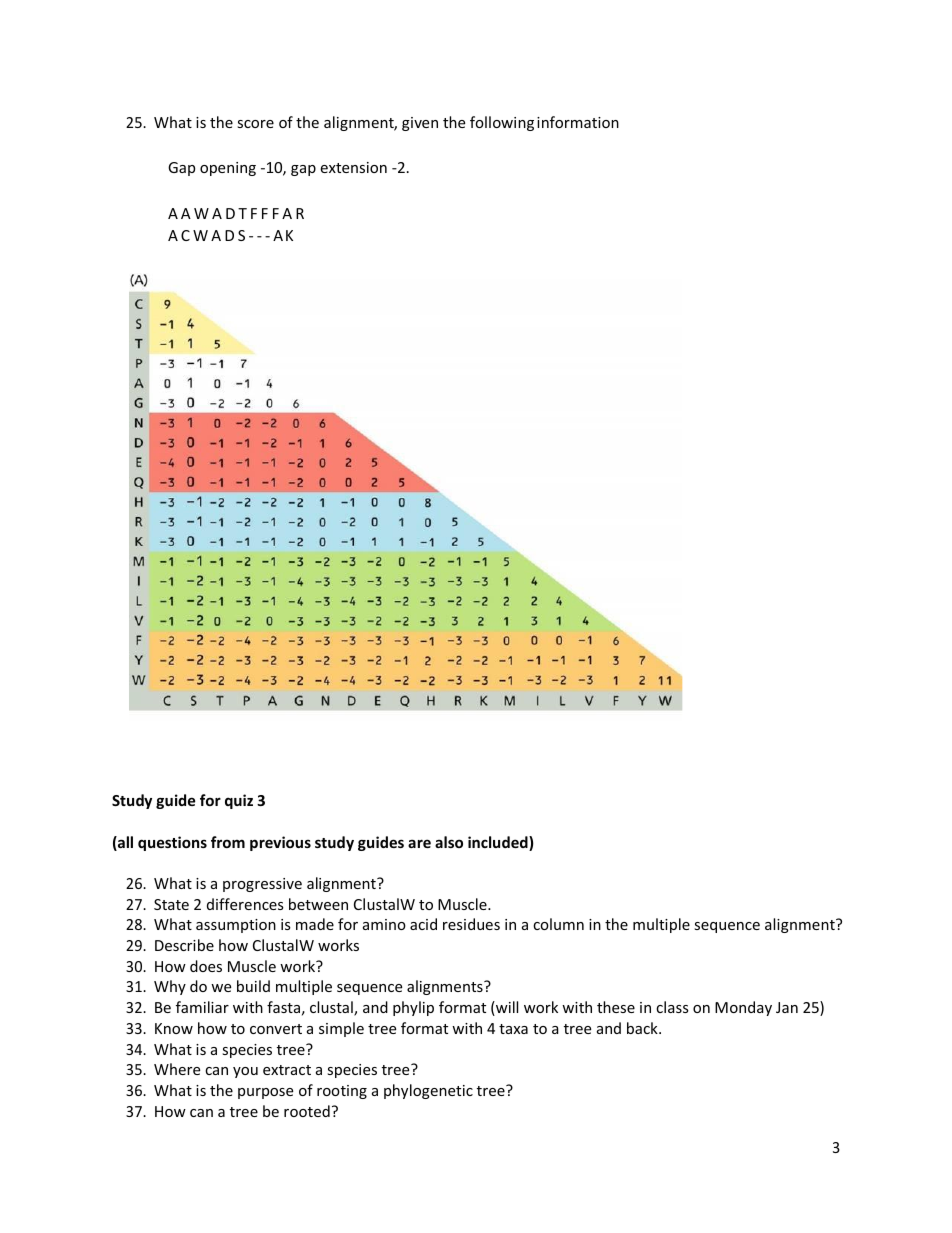 This page has height=1233, width=952. Describe the element at coordinates (353, 167) in the page. I see `extension` at that location.
